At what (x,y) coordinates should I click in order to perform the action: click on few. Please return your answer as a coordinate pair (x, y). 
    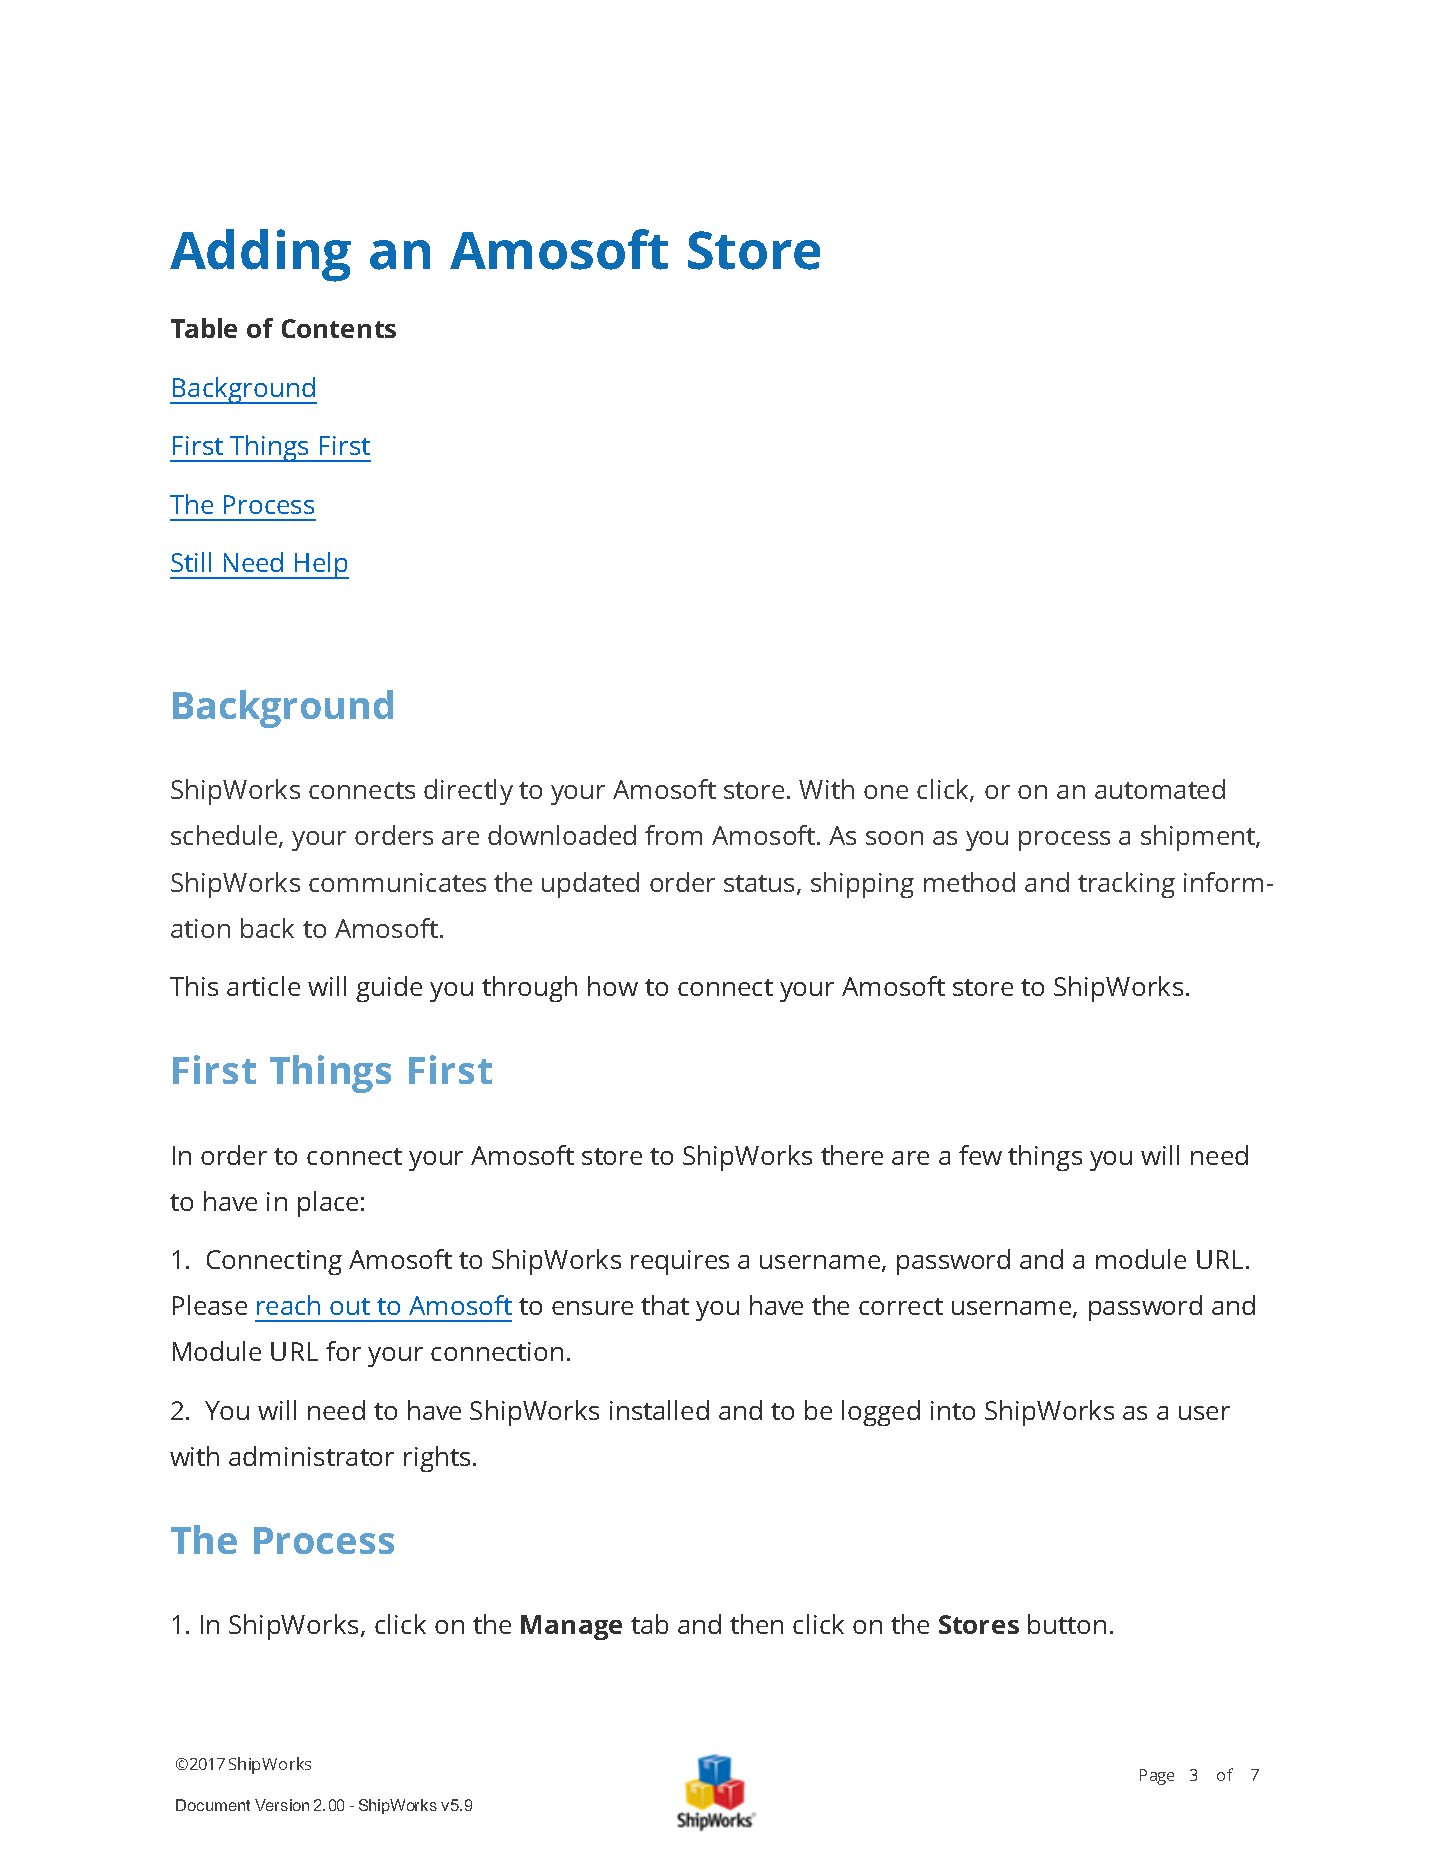
    Looking at the image, I should click on (980, 1155).
